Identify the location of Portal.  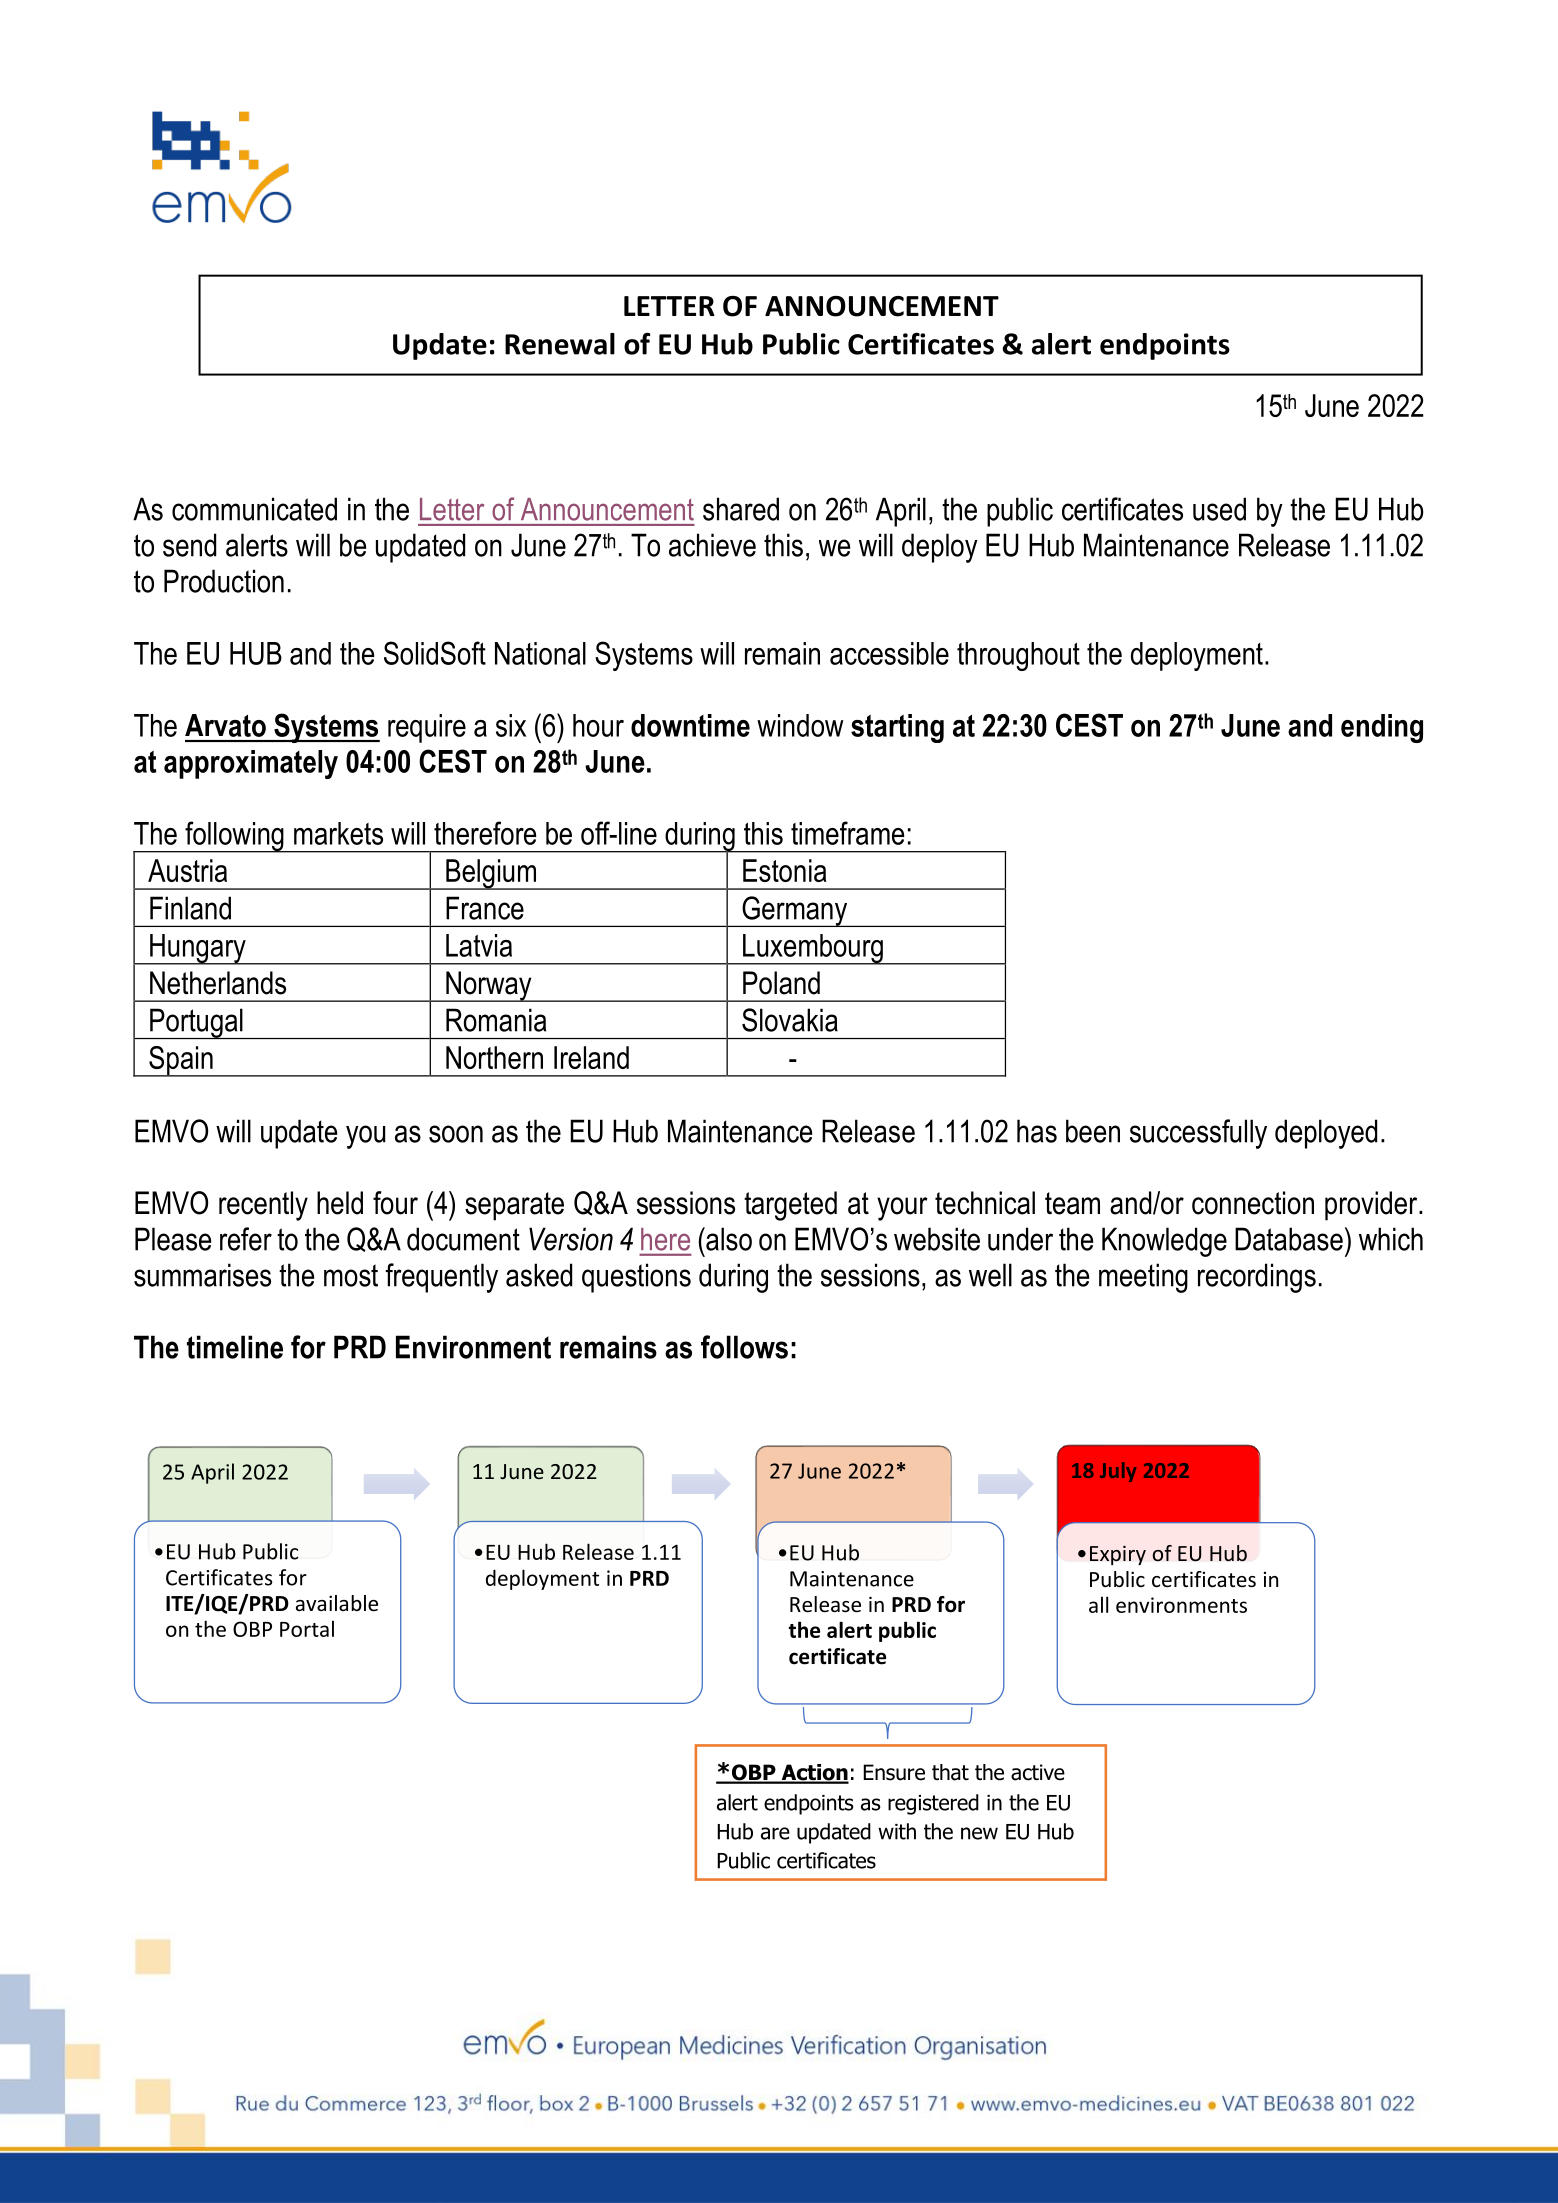
(307, 1628).
